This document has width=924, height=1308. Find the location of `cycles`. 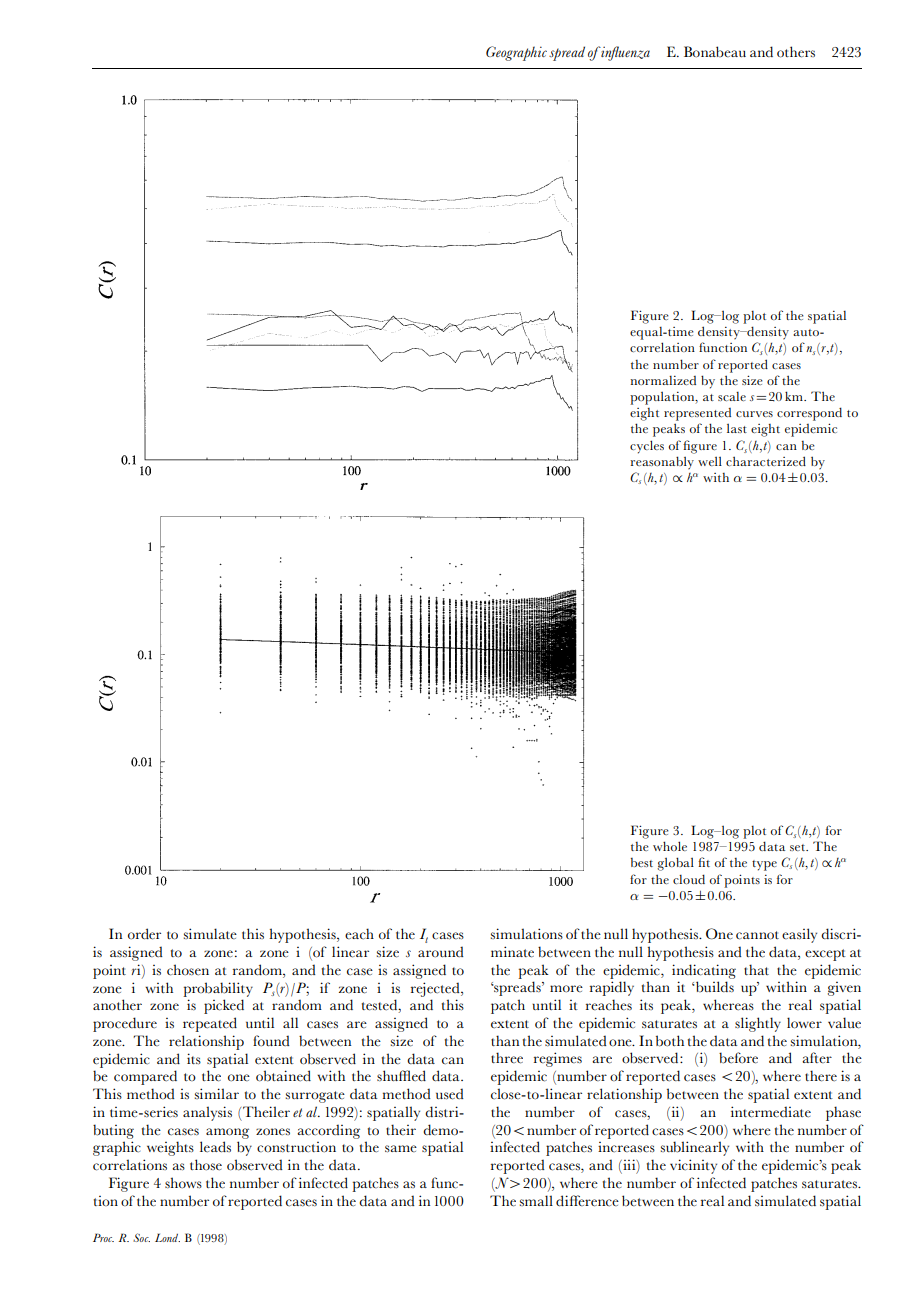

cycles is located at coordinates (647, 447).
